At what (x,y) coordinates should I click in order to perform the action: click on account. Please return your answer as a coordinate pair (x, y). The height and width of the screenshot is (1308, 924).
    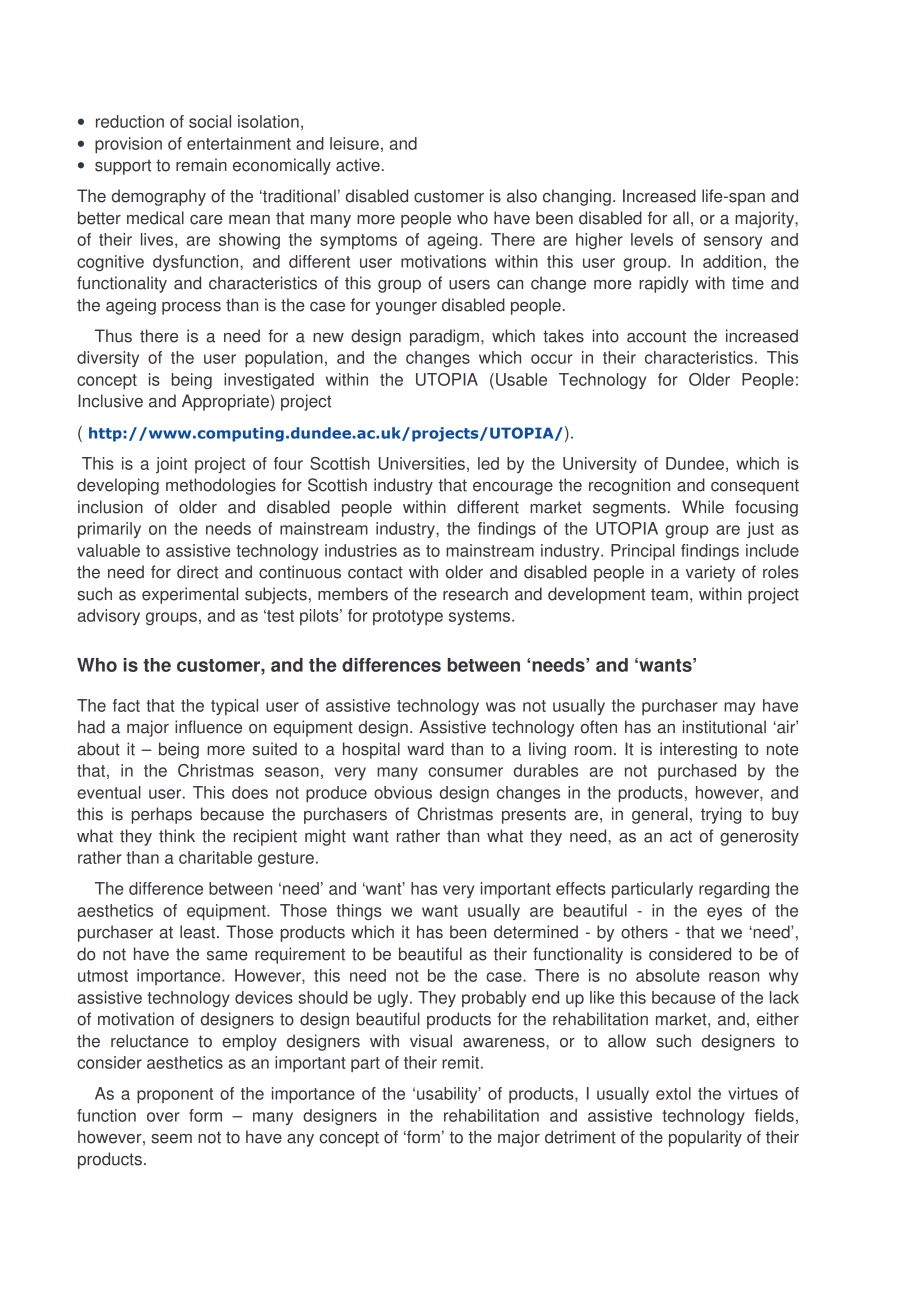
    Looking at the image, I should click on (656, 336).
